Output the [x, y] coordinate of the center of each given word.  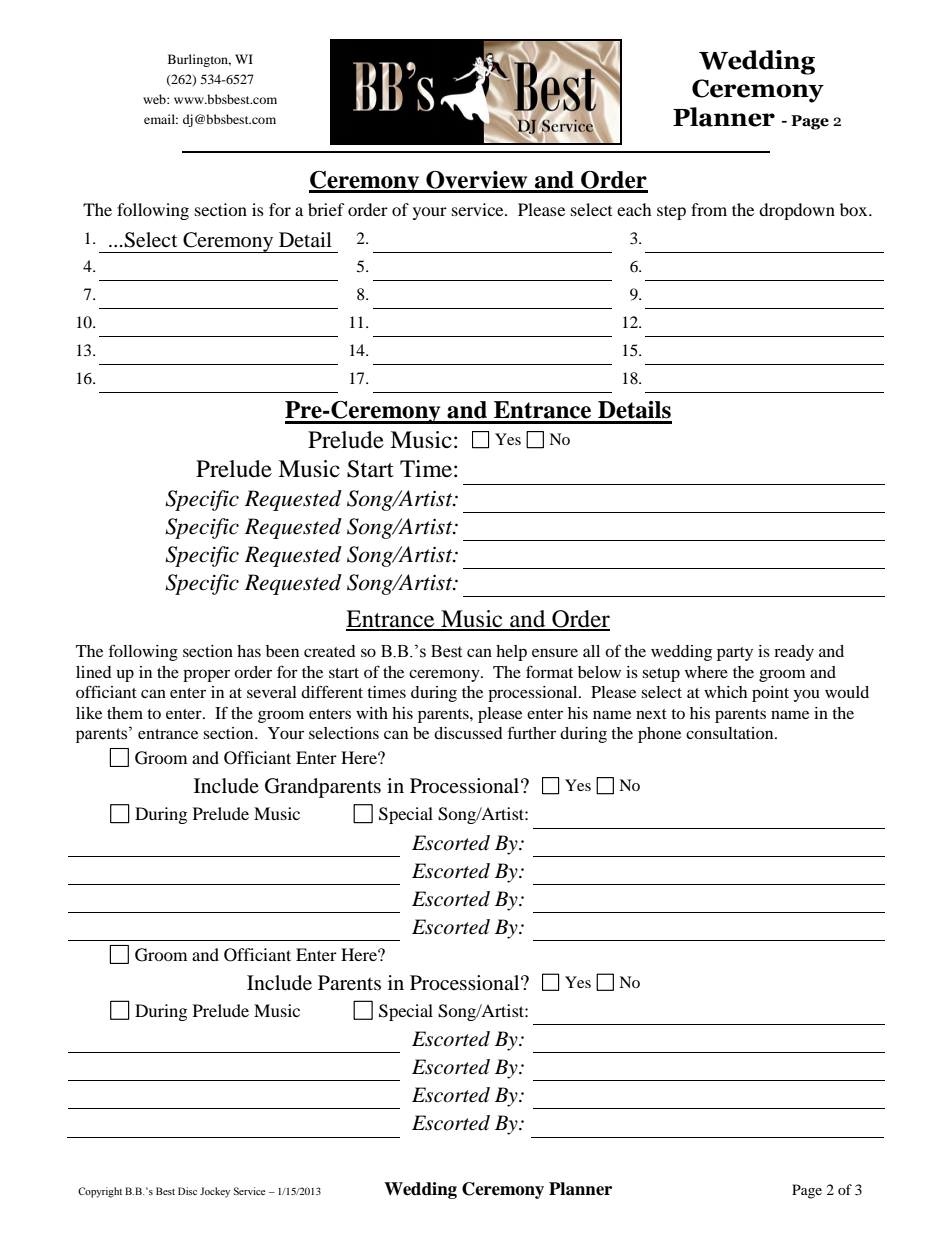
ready [794, 653]
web [155, 99]
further [532, 732]
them [125, 713]
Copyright [100, 1192]
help [511, 653]
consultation [731, 733]
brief [326, 209]
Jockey [215, 1192]
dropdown [797, 211]
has [249, 651]
